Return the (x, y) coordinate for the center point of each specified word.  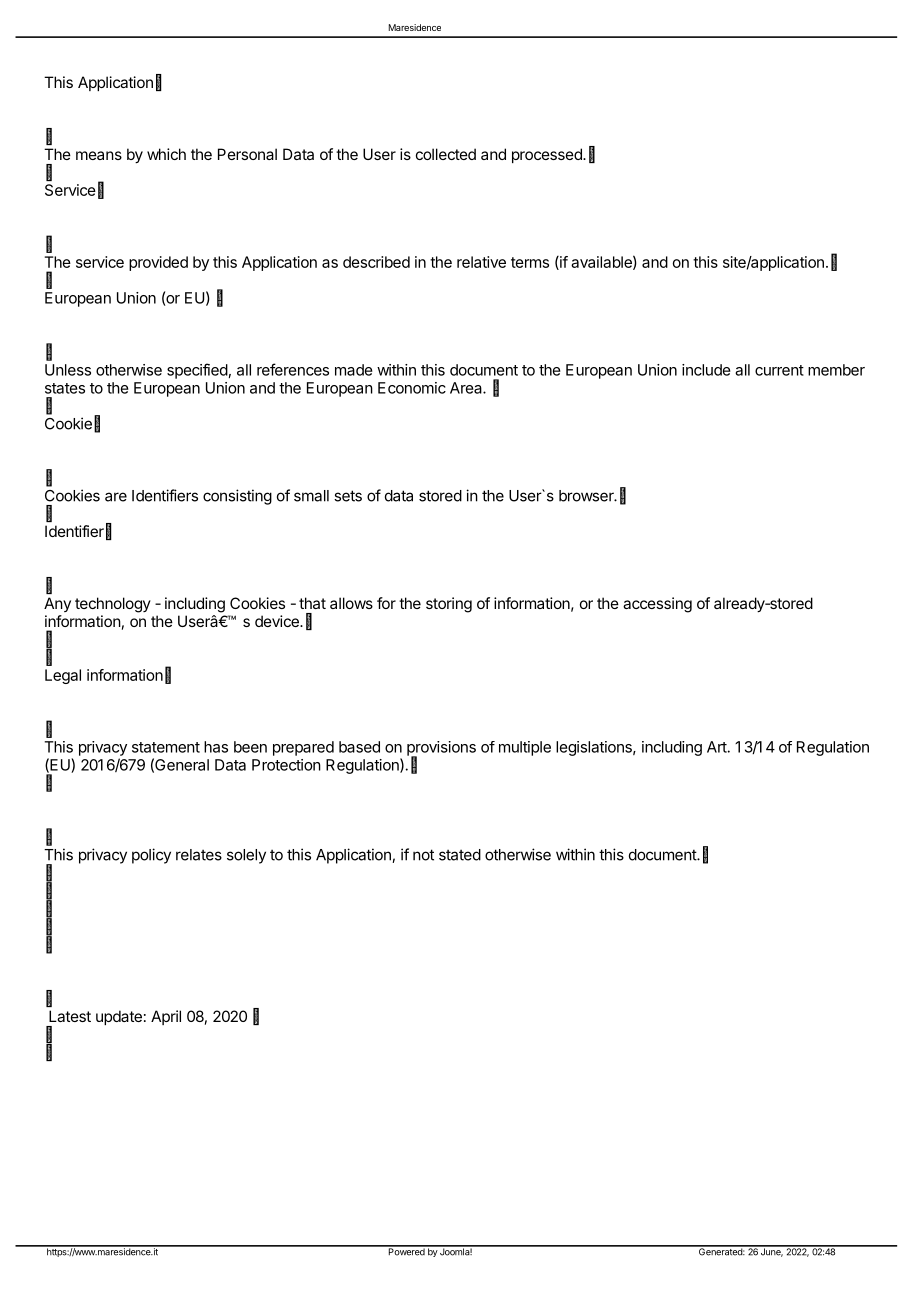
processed (548, 155)
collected (446, 154)
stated (460, 855)
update (119, 1017)
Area (467, 388)
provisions (441, 749)
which (166, 154)
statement (166, 747)
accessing (657, 605)
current (779, 370)
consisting (237, 497)
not (423, 855)
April (166, 1017)
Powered (406, 1251)
